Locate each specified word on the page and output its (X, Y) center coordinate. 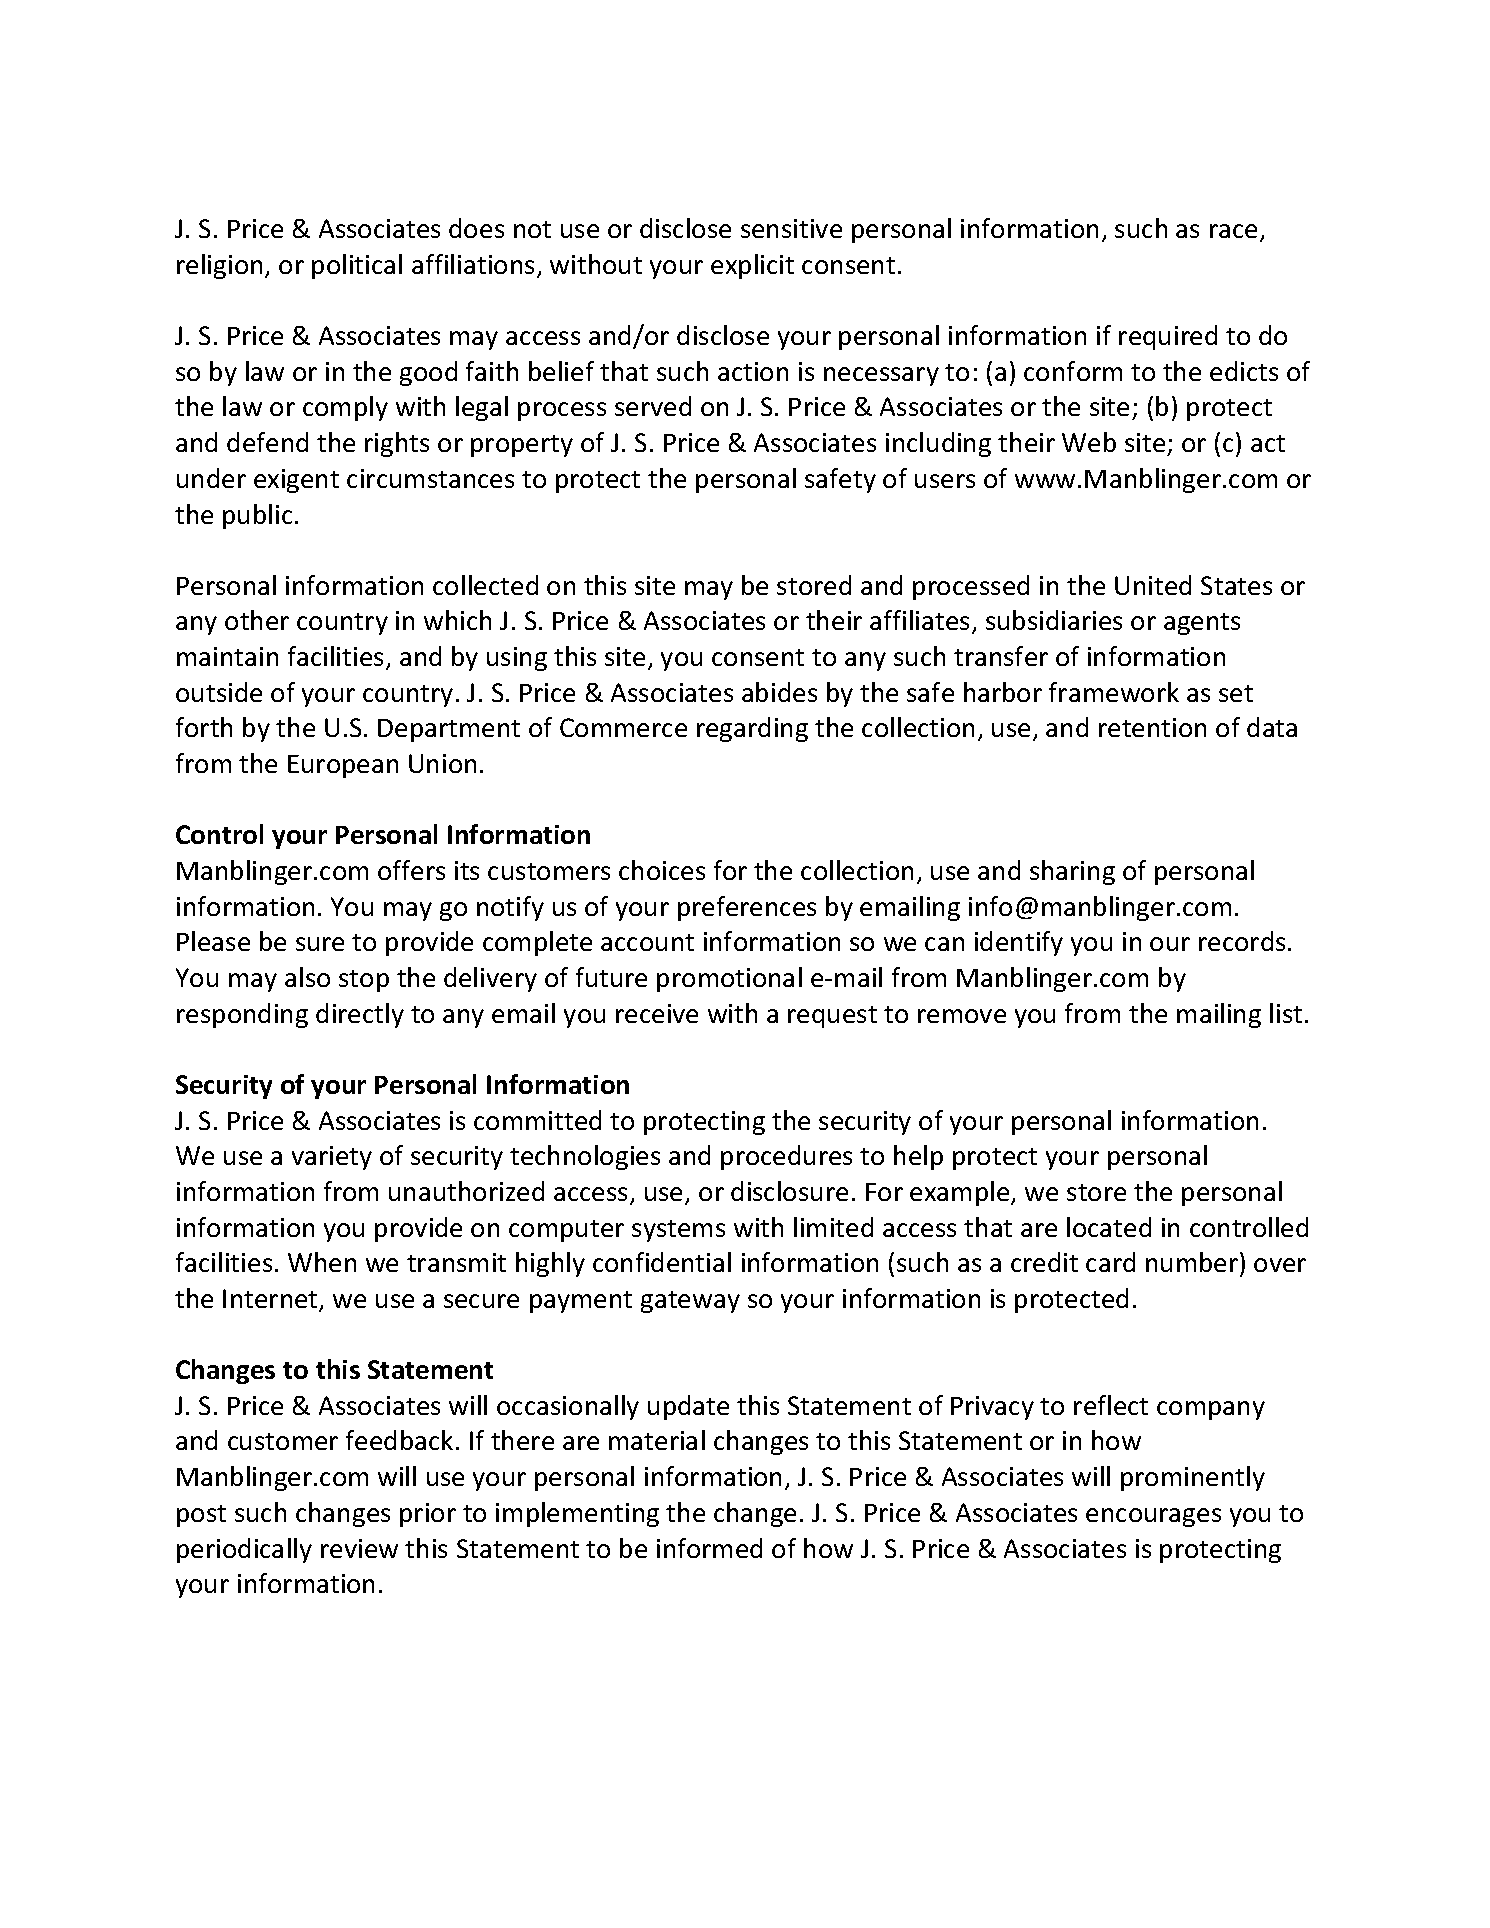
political (357, 266)
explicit (752, 266)
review (359, 1548)
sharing (1072, 872)
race (1233, 231)
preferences (747, 908)
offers (411, 870)
